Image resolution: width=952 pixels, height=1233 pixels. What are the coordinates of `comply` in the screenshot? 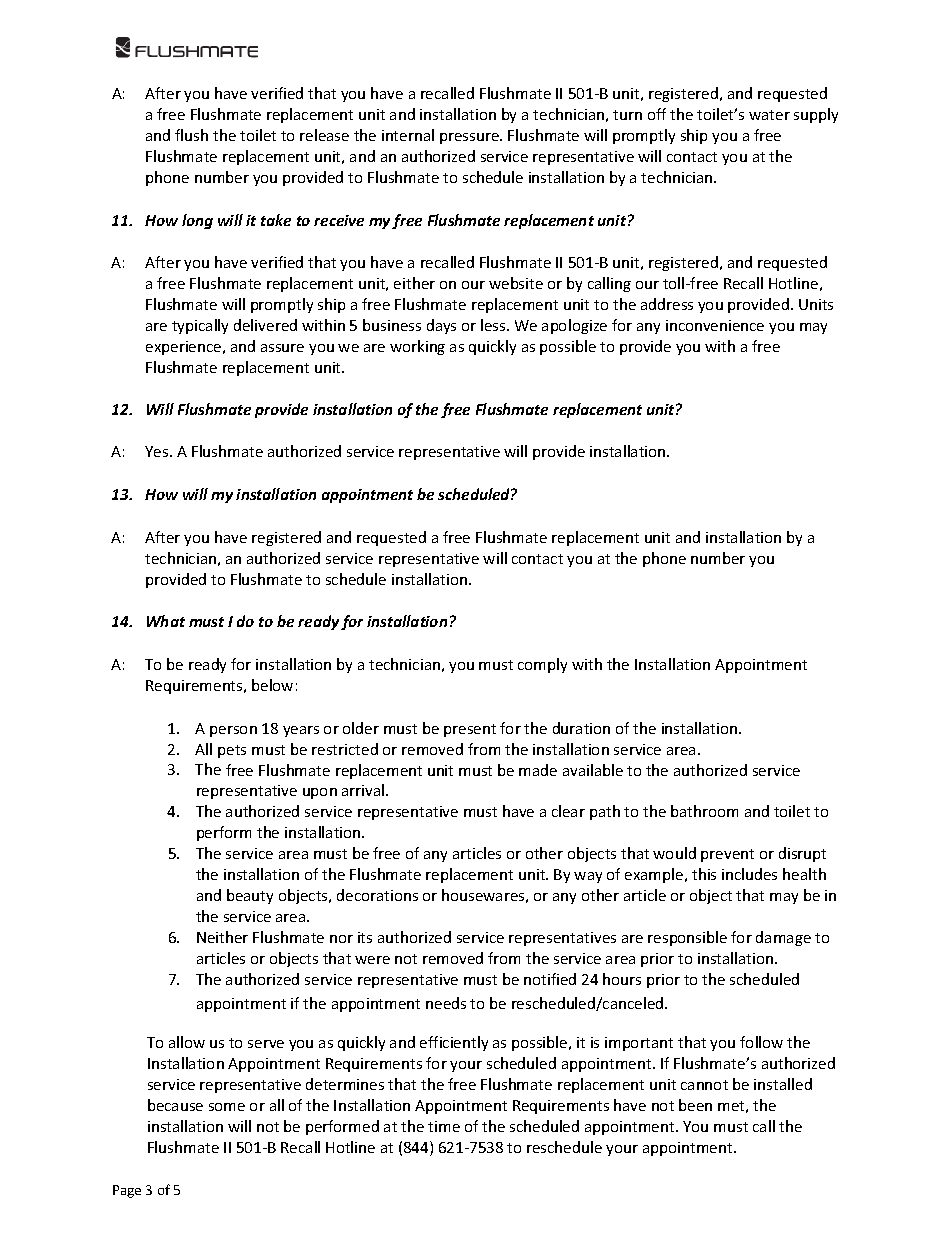 It's located at (542, 665).
